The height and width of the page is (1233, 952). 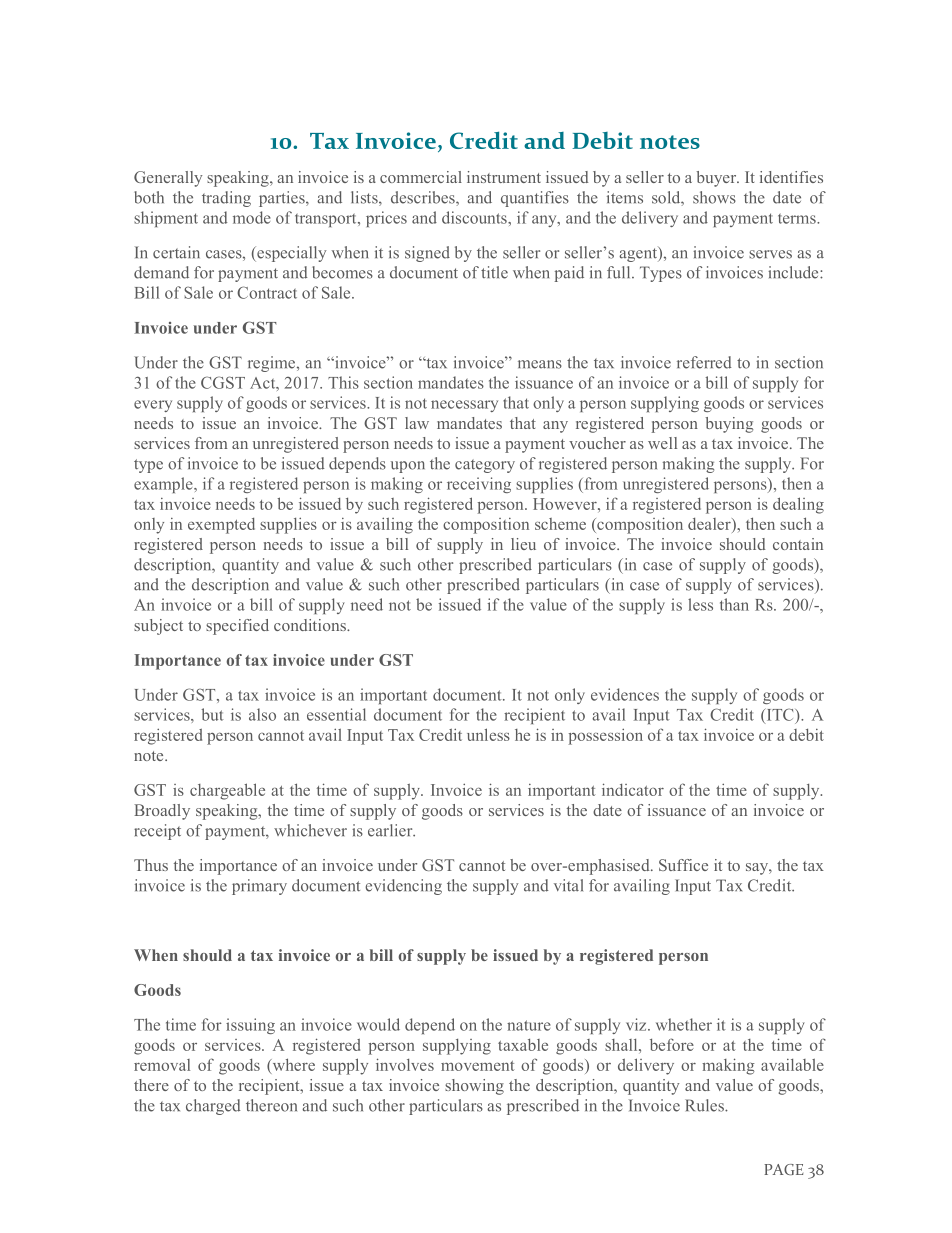 I want to click on earlier, so click(x=391, y=830).
